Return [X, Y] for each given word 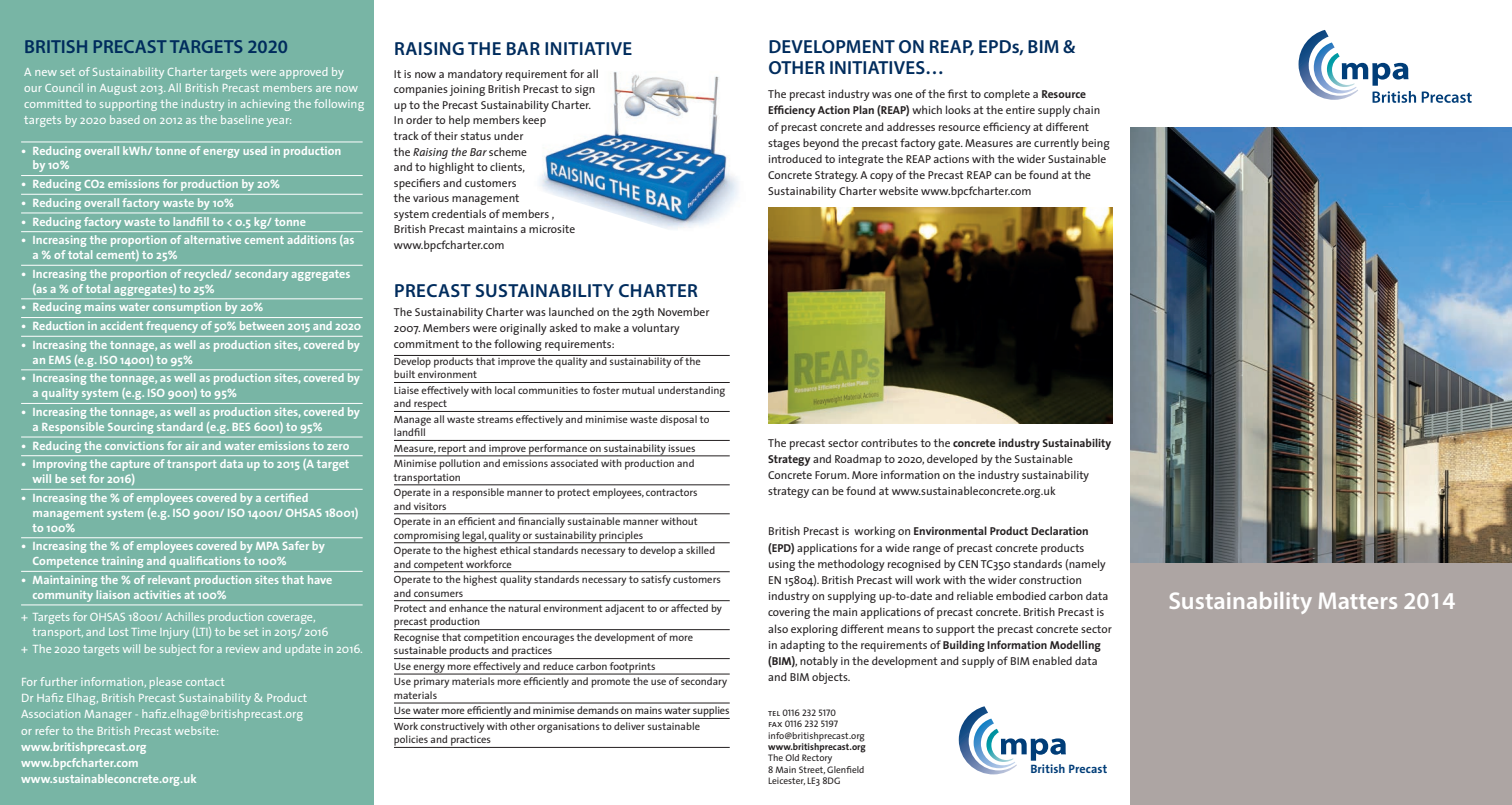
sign [585, 90]
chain [1086, 109]
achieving [265, 105]
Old [792, 757]
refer [47, 730]
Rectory [817, 758]
